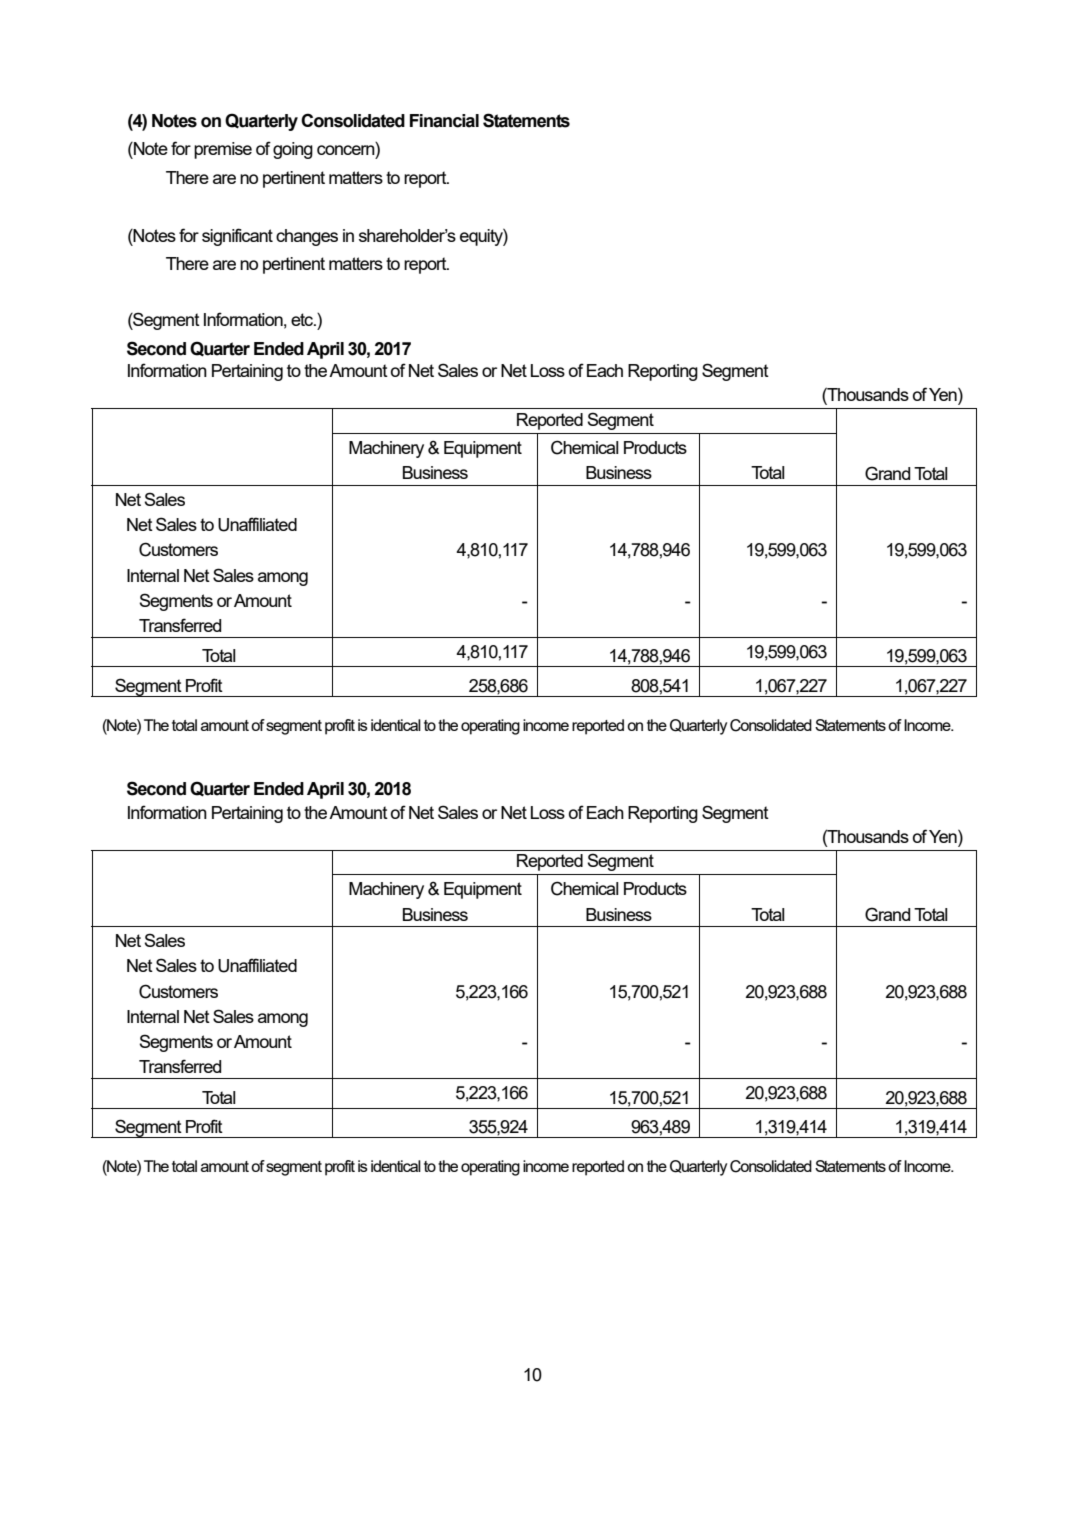 Image resolution: width=1070 pixels, height=1514 pixels. I want to click on etc, so click(303, 319).
